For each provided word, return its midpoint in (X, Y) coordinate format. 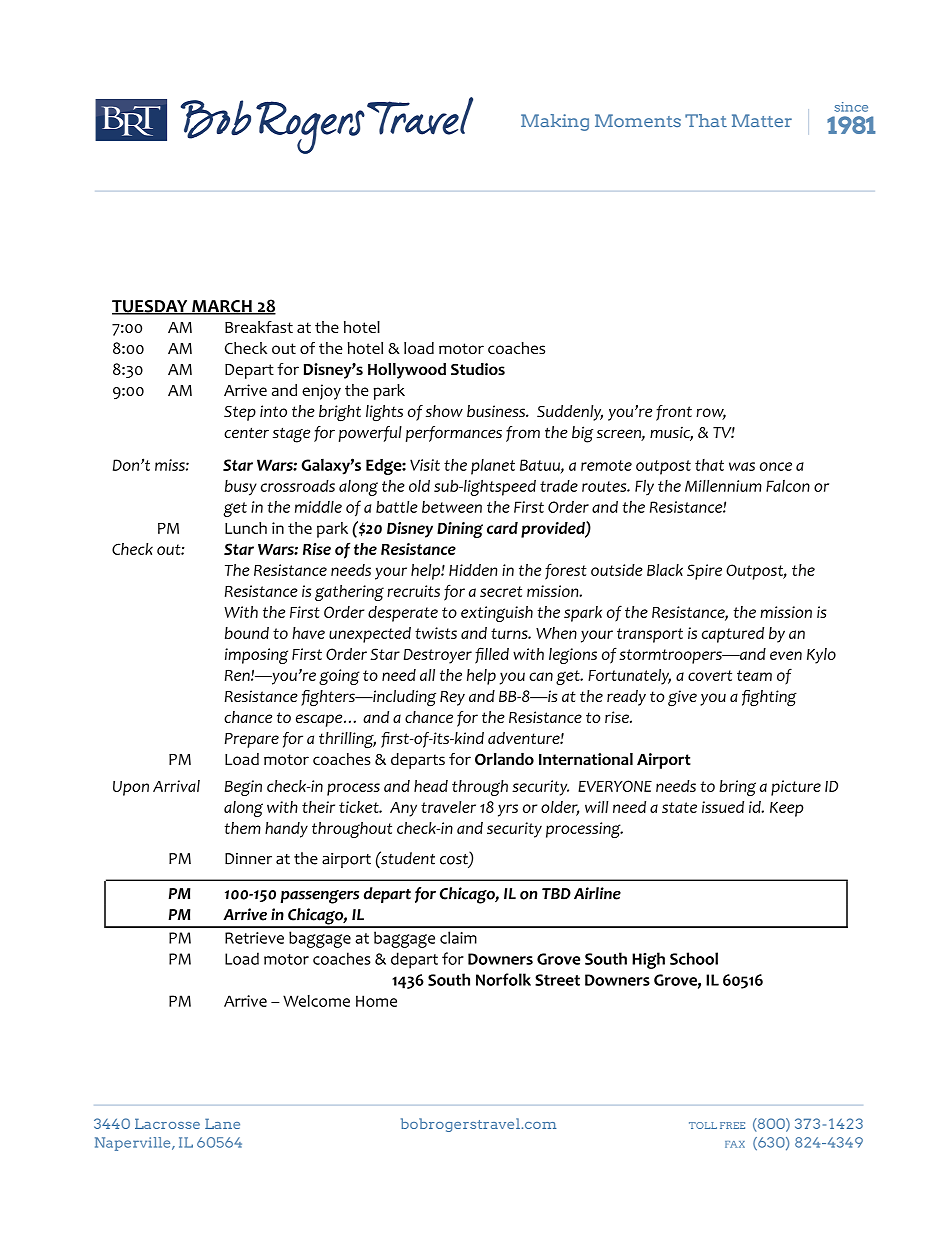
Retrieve (254, 938)
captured (733, 635)
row (711, 414)
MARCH (222, 307)
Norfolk (503, 979)
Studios (478, 369)
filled (492, 655)
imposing (256, 656)
